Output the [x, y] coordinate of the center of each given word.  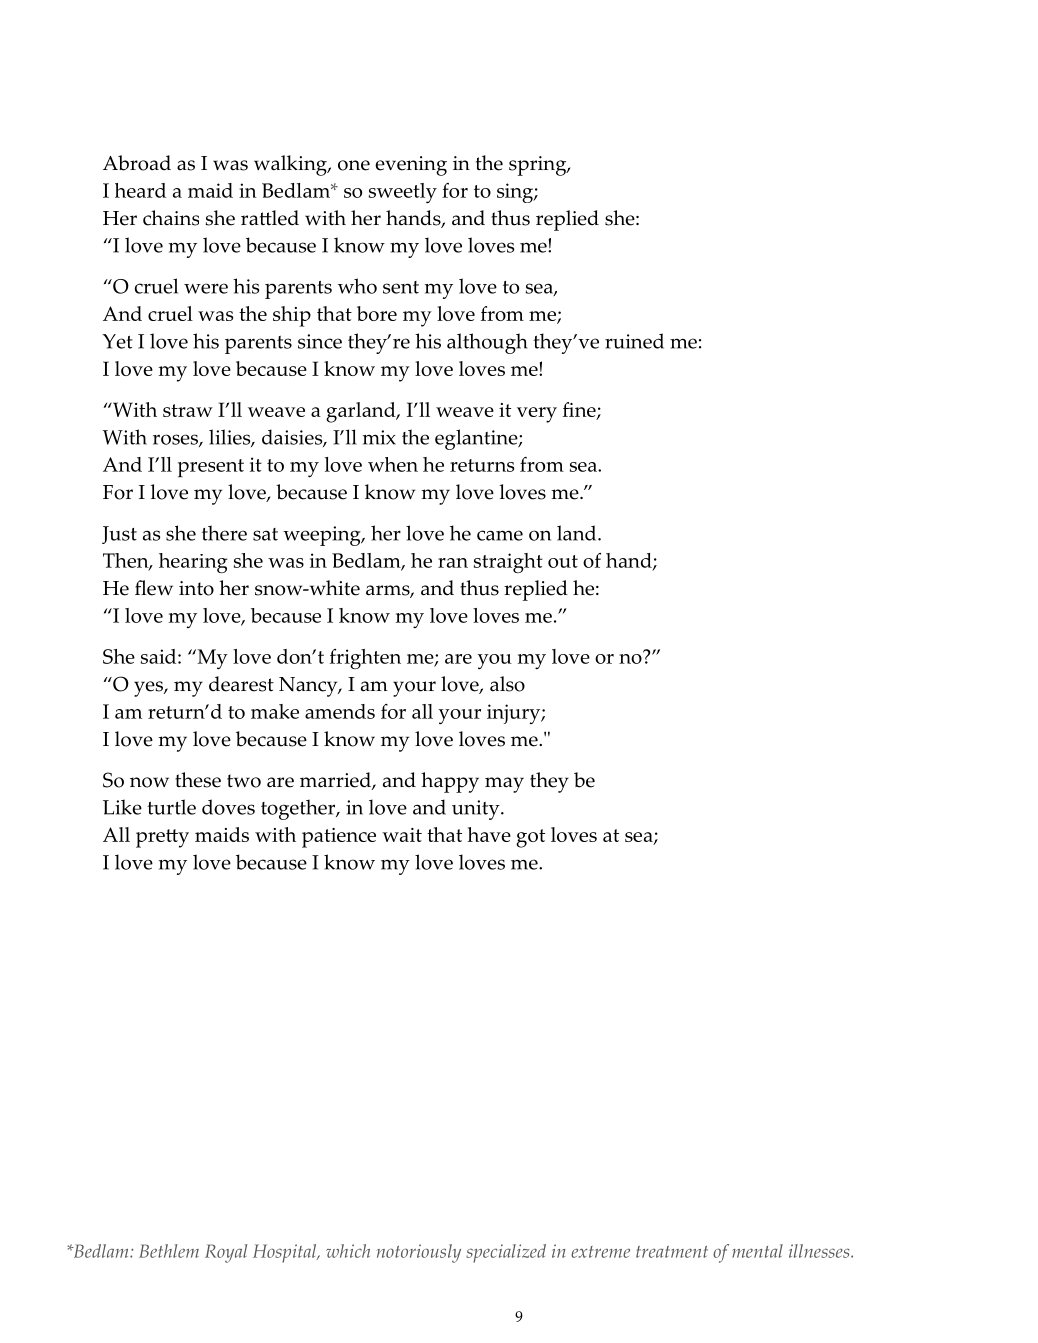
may [504, 785]
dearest [241, 684]
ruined [634, 341]
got [530, 838]
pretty [162, 838]
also [507, 684]
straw [188, 410]
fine [580, 411]
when [393, 464]
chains [171, 218]
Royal [226, 1253]
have [489, 834]
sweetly [403, 193]
